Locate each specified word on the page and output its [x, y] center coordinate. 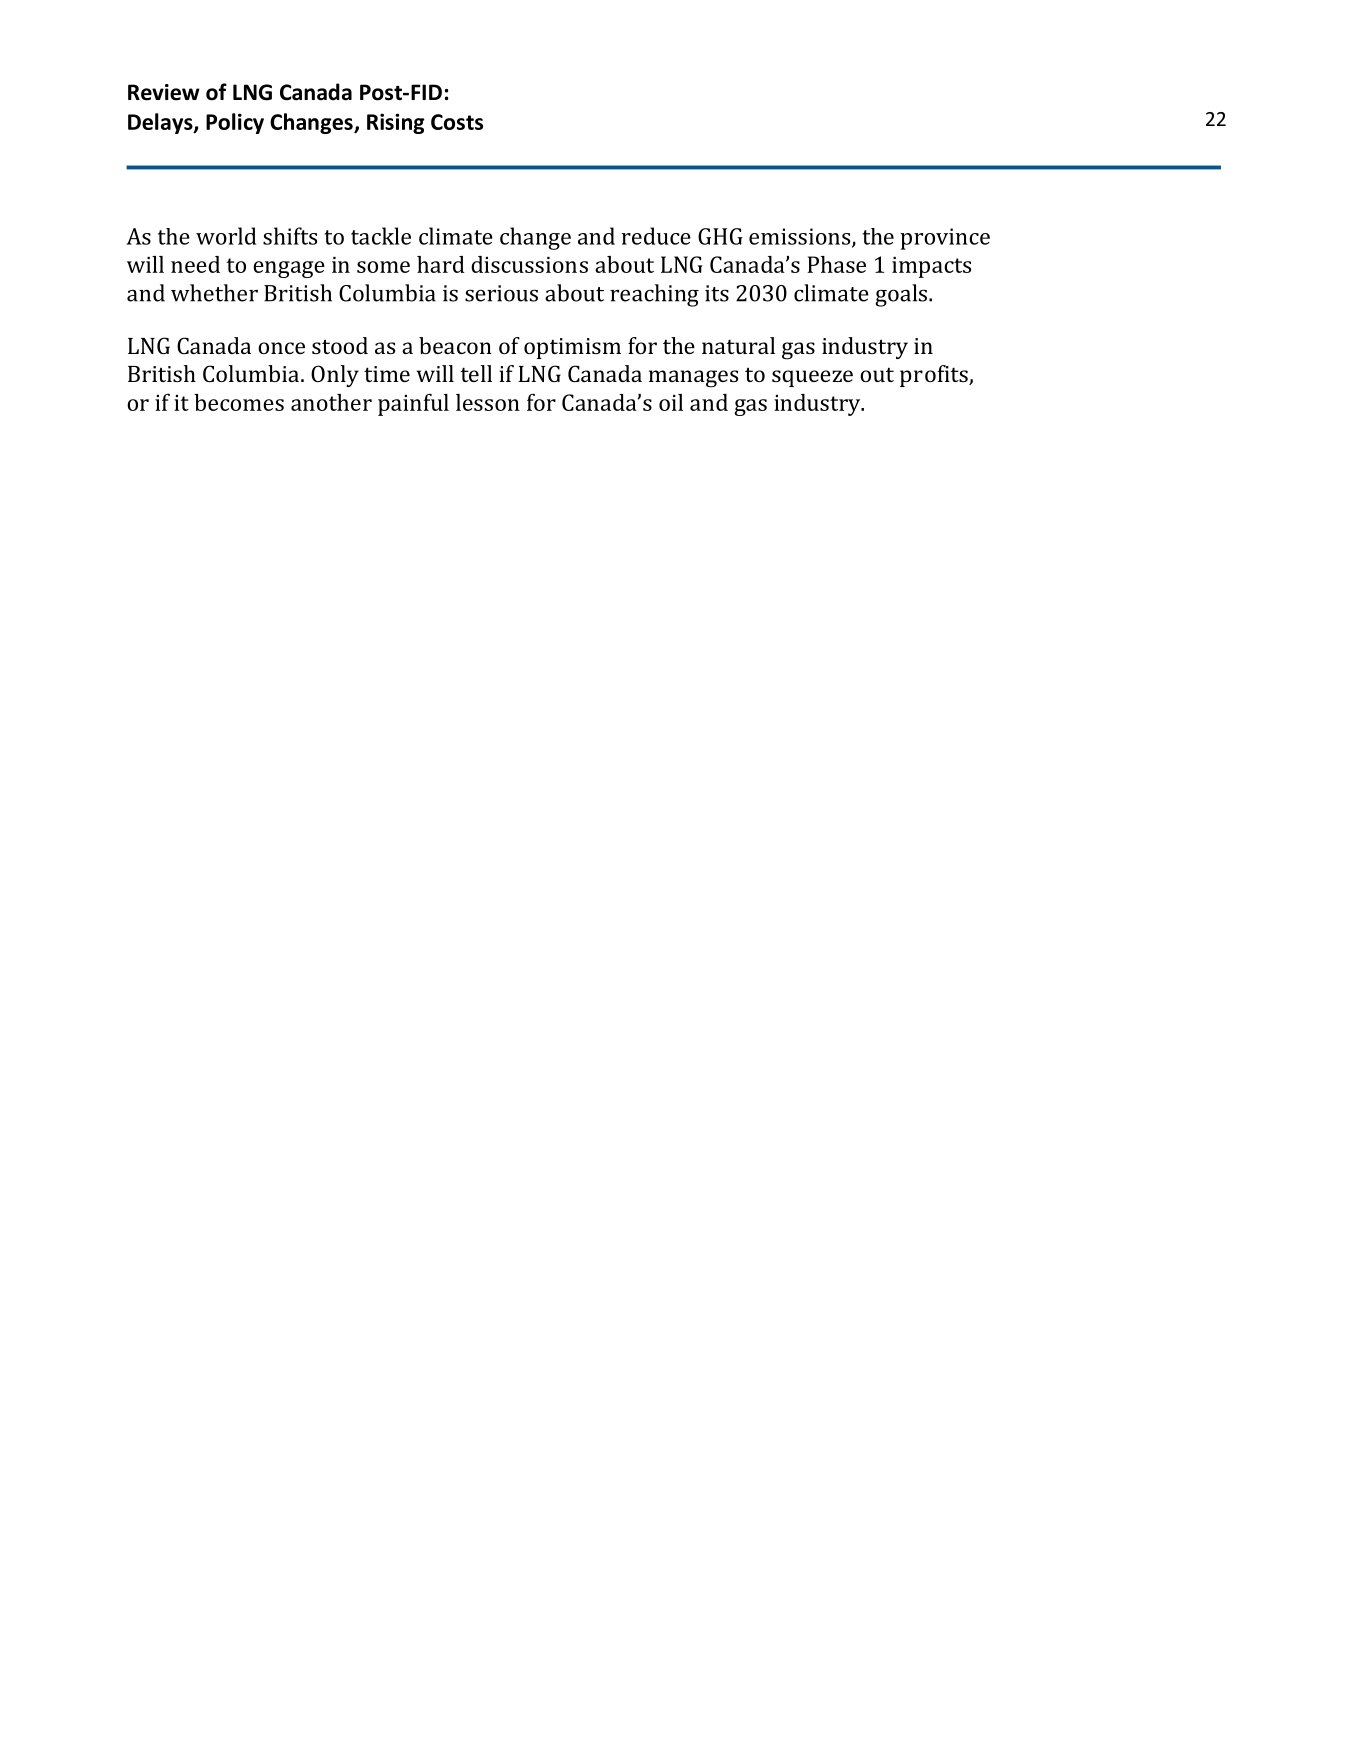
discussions [529, 264]
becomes [239, 402]
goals [901, 295]
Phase [836, 264]
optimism [572, 348]
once [281, 348]
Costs [457, 122]
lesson [488, 402]
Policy [235, 123]
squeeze [812, 378]
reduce [656, 236]
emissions [801, 237]
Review [164, 92]
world [226, 236]
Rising [396, 123]
